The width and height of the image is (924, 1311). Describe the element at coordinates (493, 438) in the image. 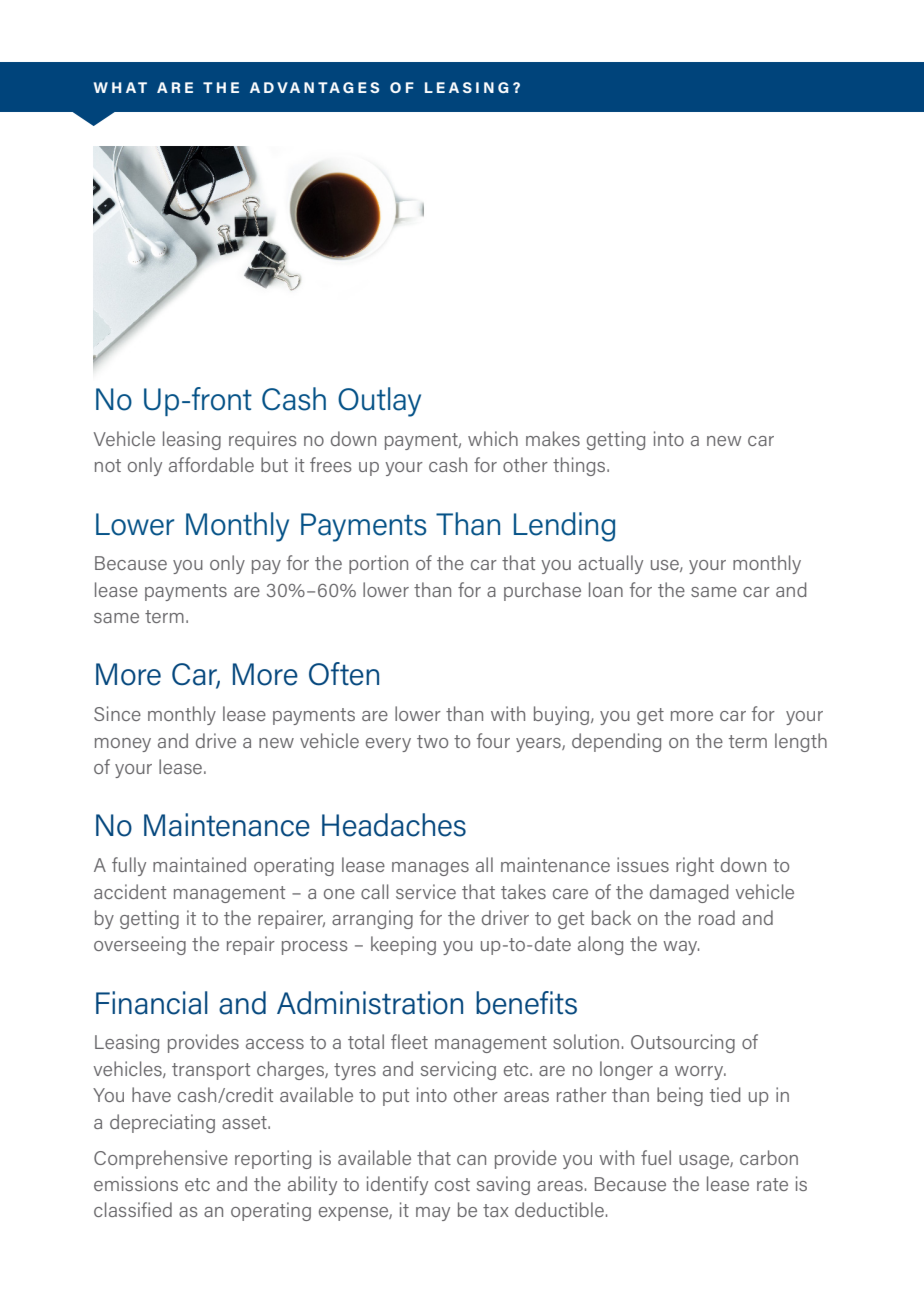

I see `which` at that location.
